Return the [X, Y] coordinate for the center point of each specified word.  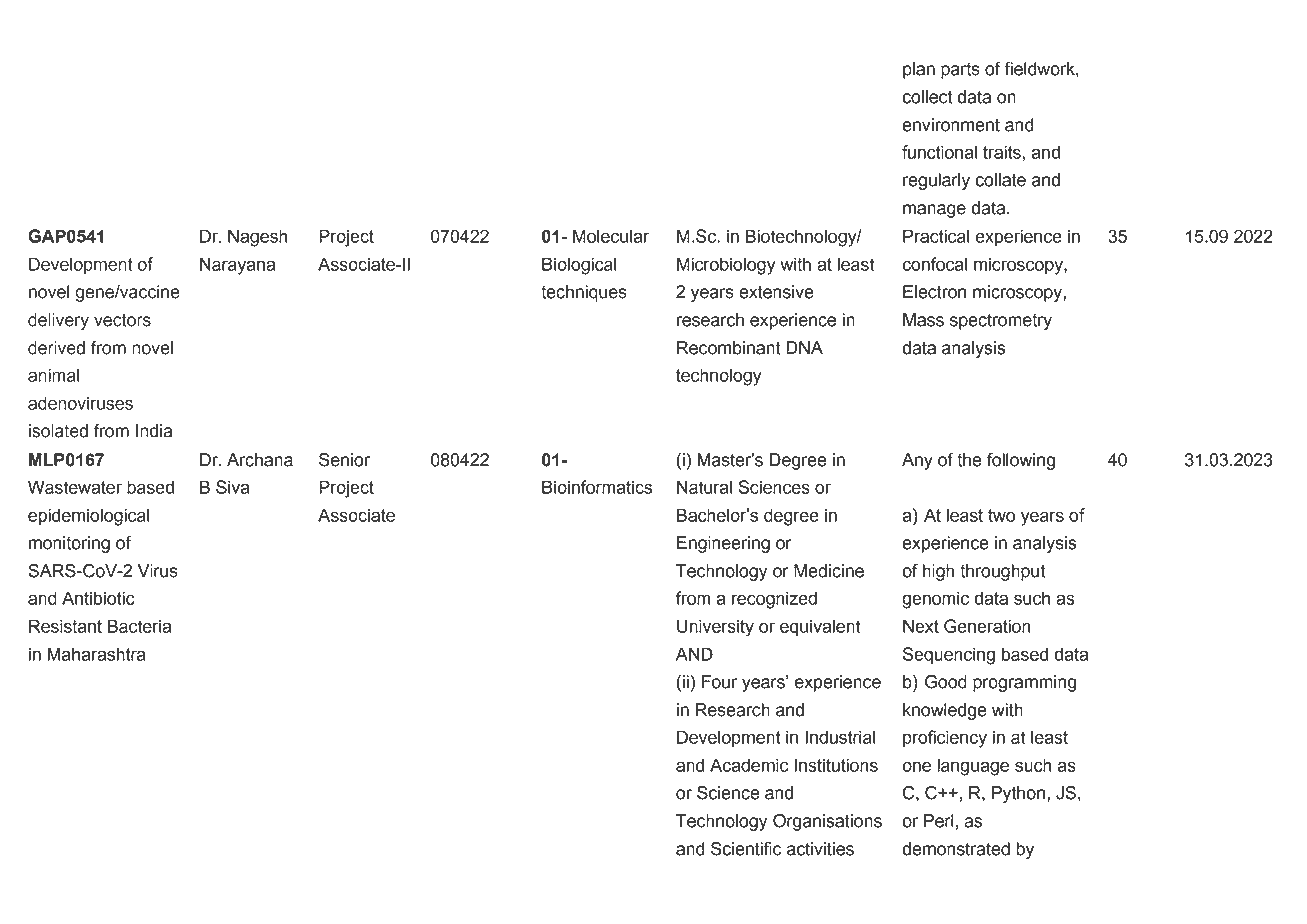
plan [919, 70]
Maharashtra [96, 654]
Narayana [237, 266]
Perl [939, 821]
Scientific [746, 848]
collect [927, 97]
